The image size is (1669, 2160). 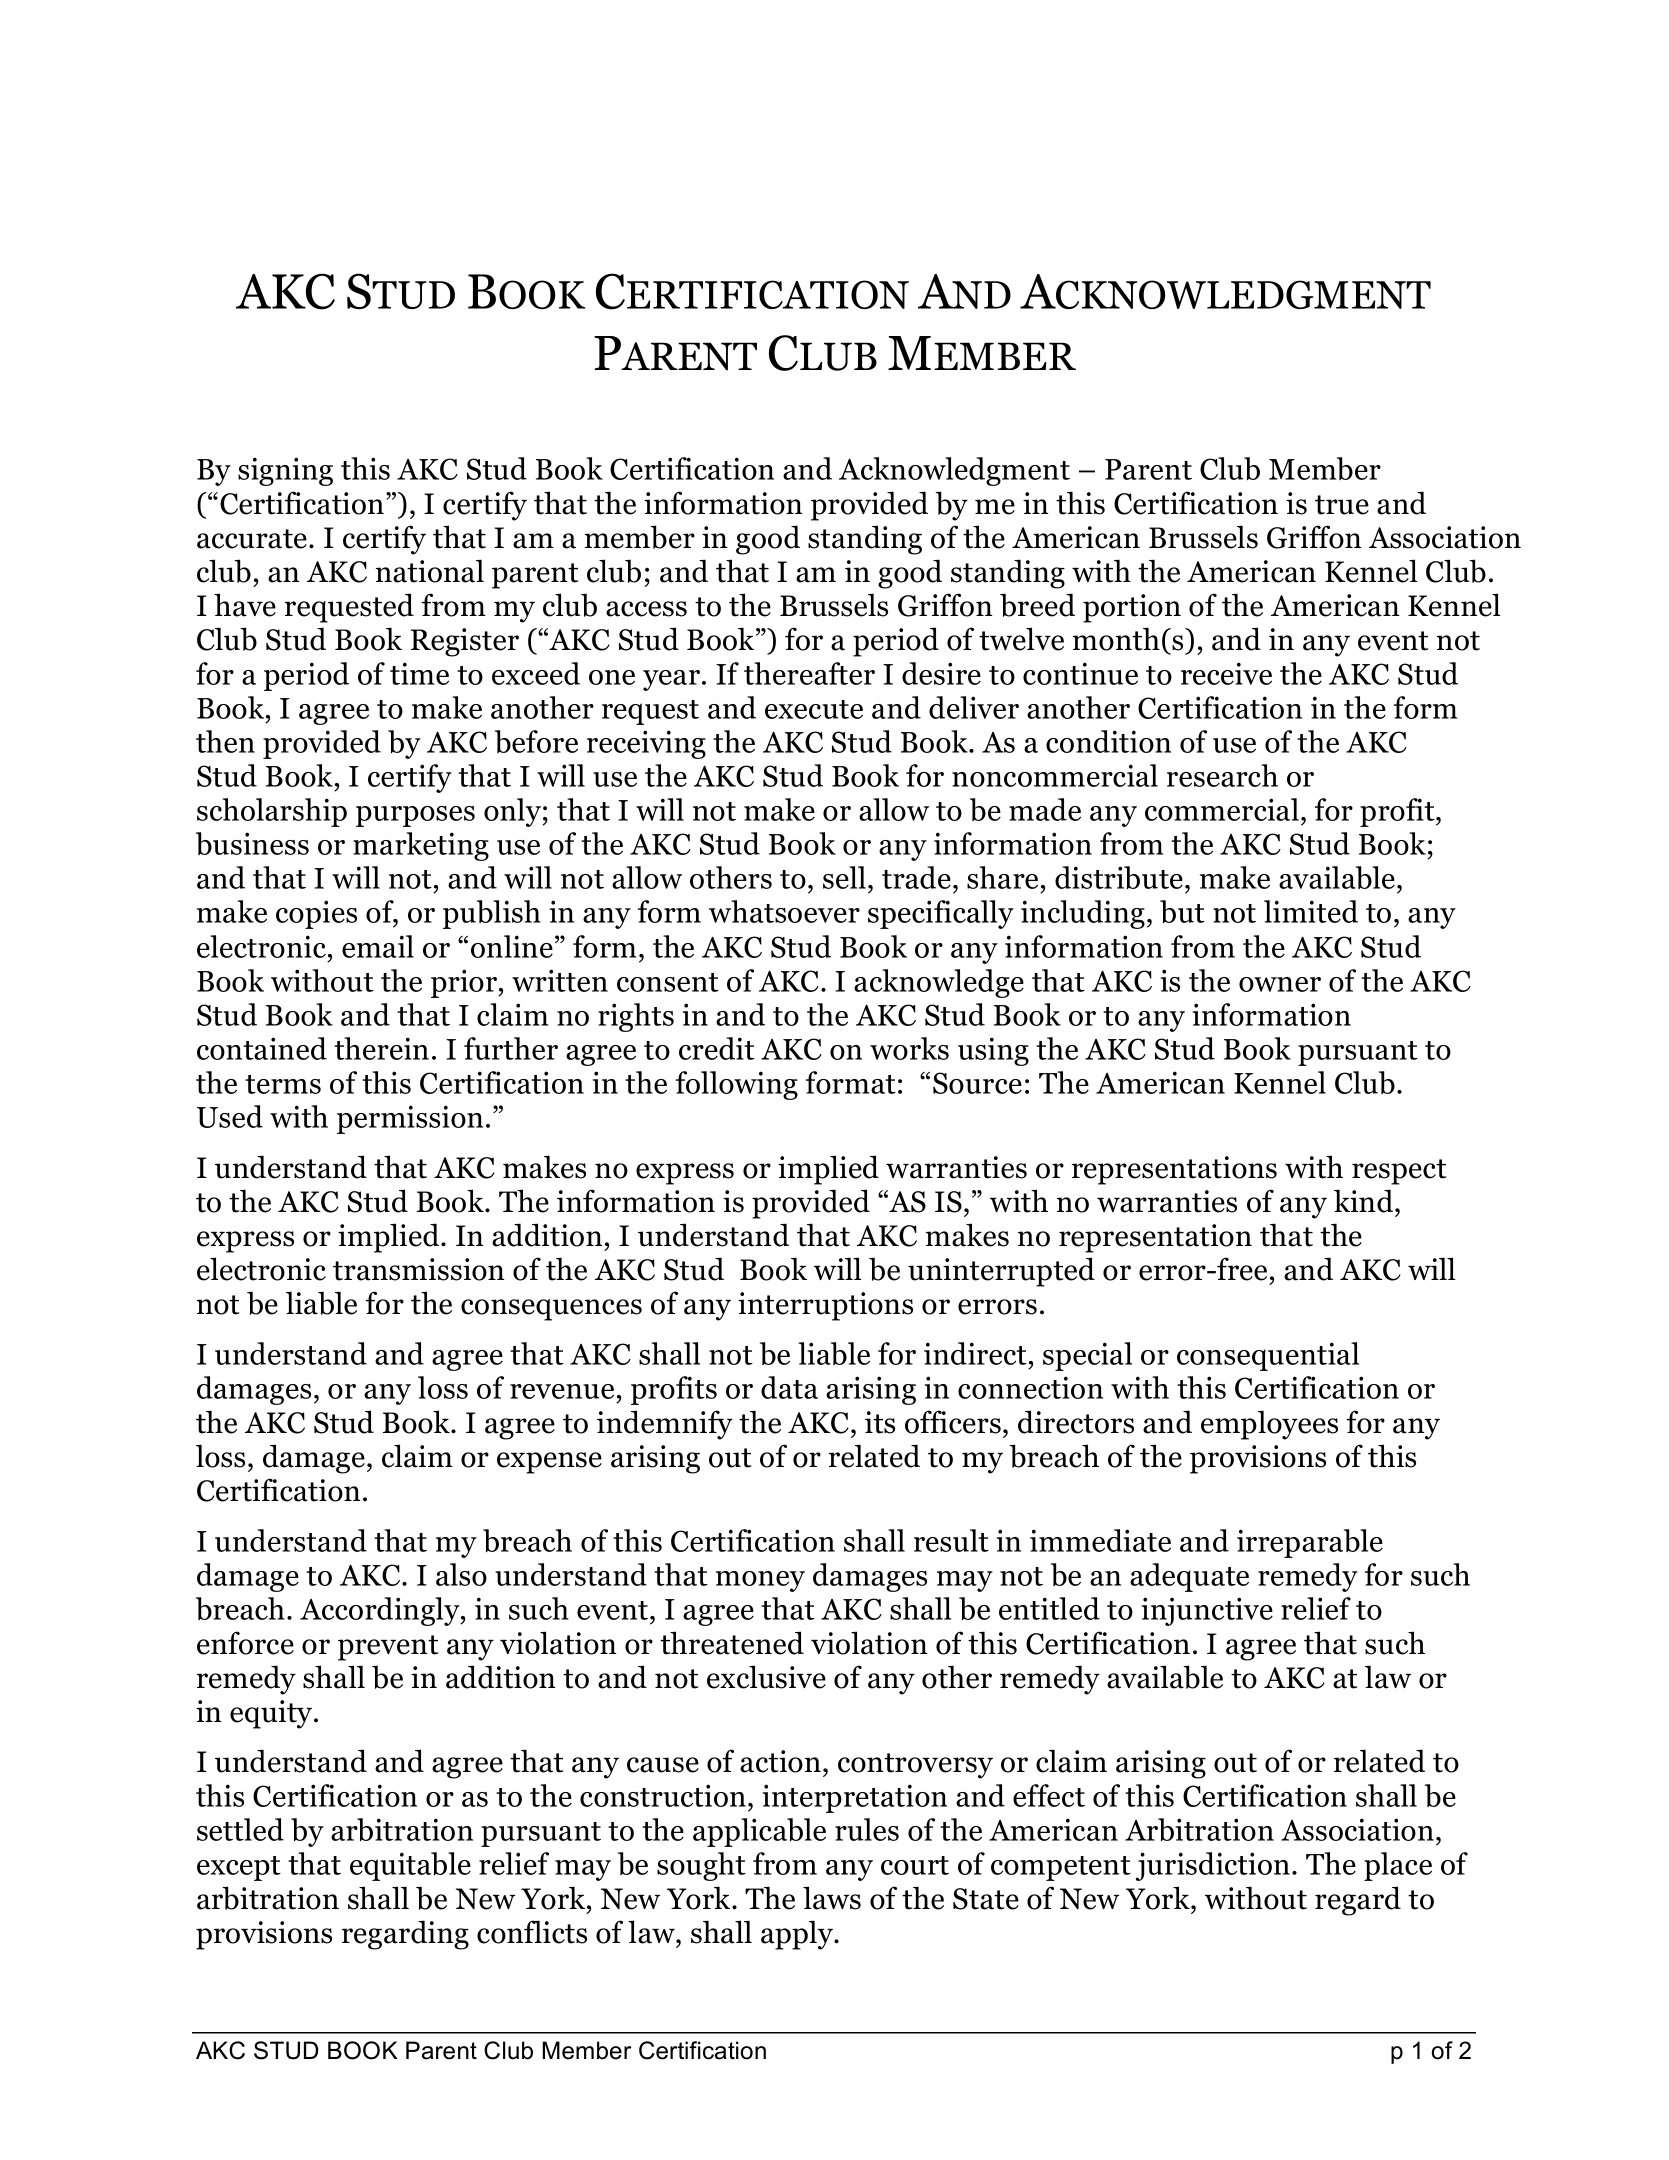 I want to click on expense, so click(x=549, y=1463).
